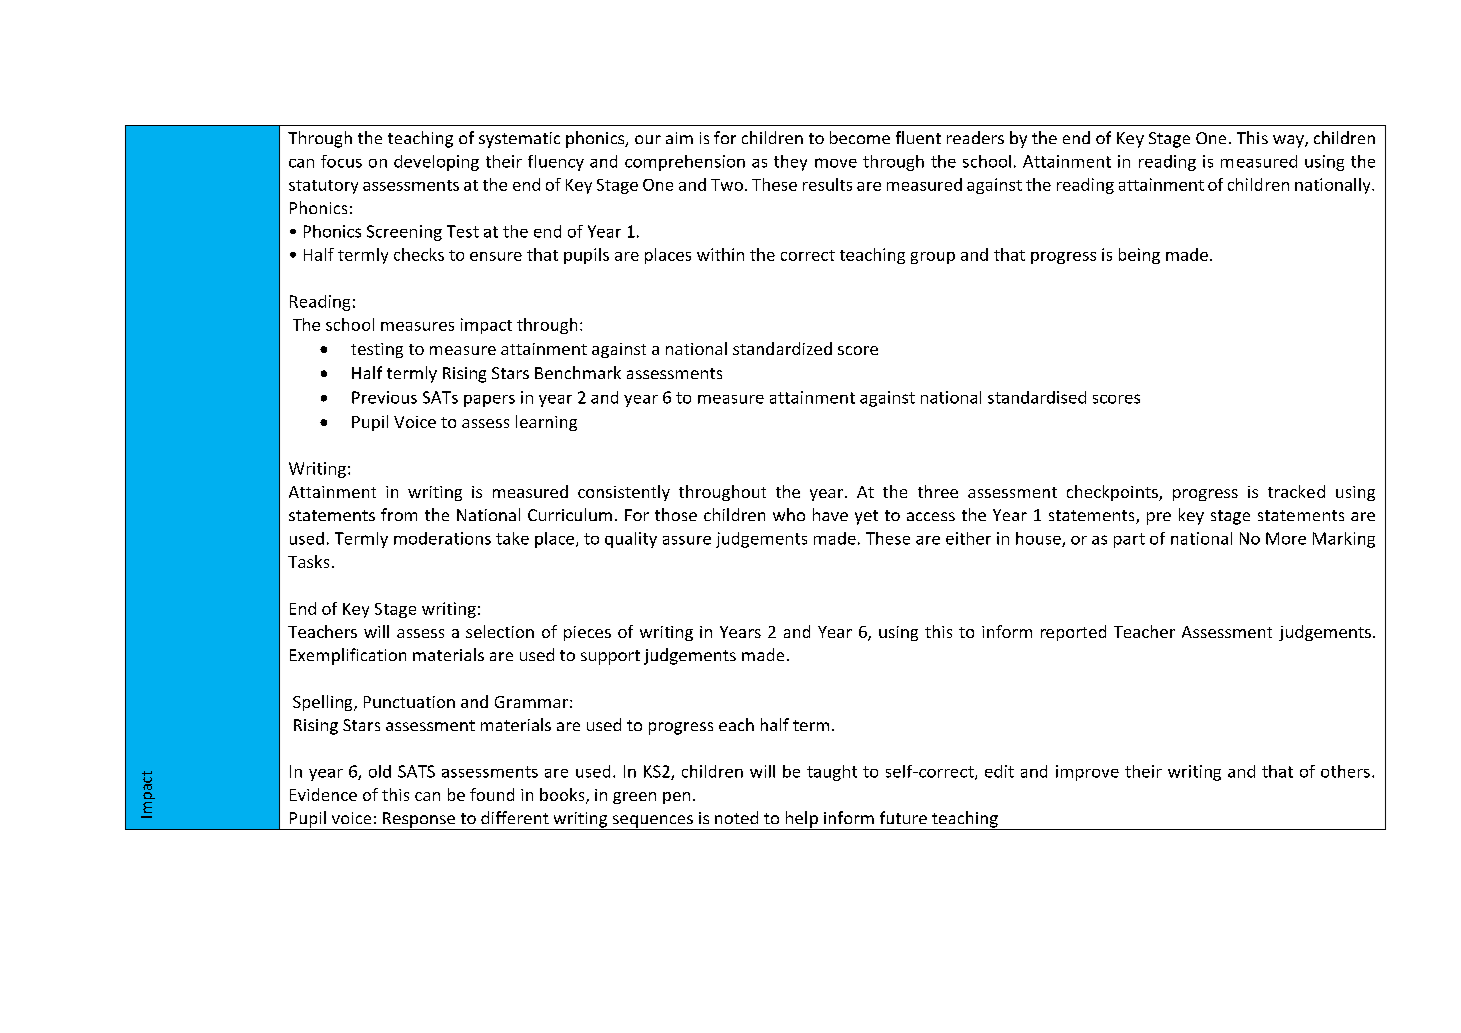 The height and width of the image is (1033, 1461). I want to click on support, so click(610, 657).
